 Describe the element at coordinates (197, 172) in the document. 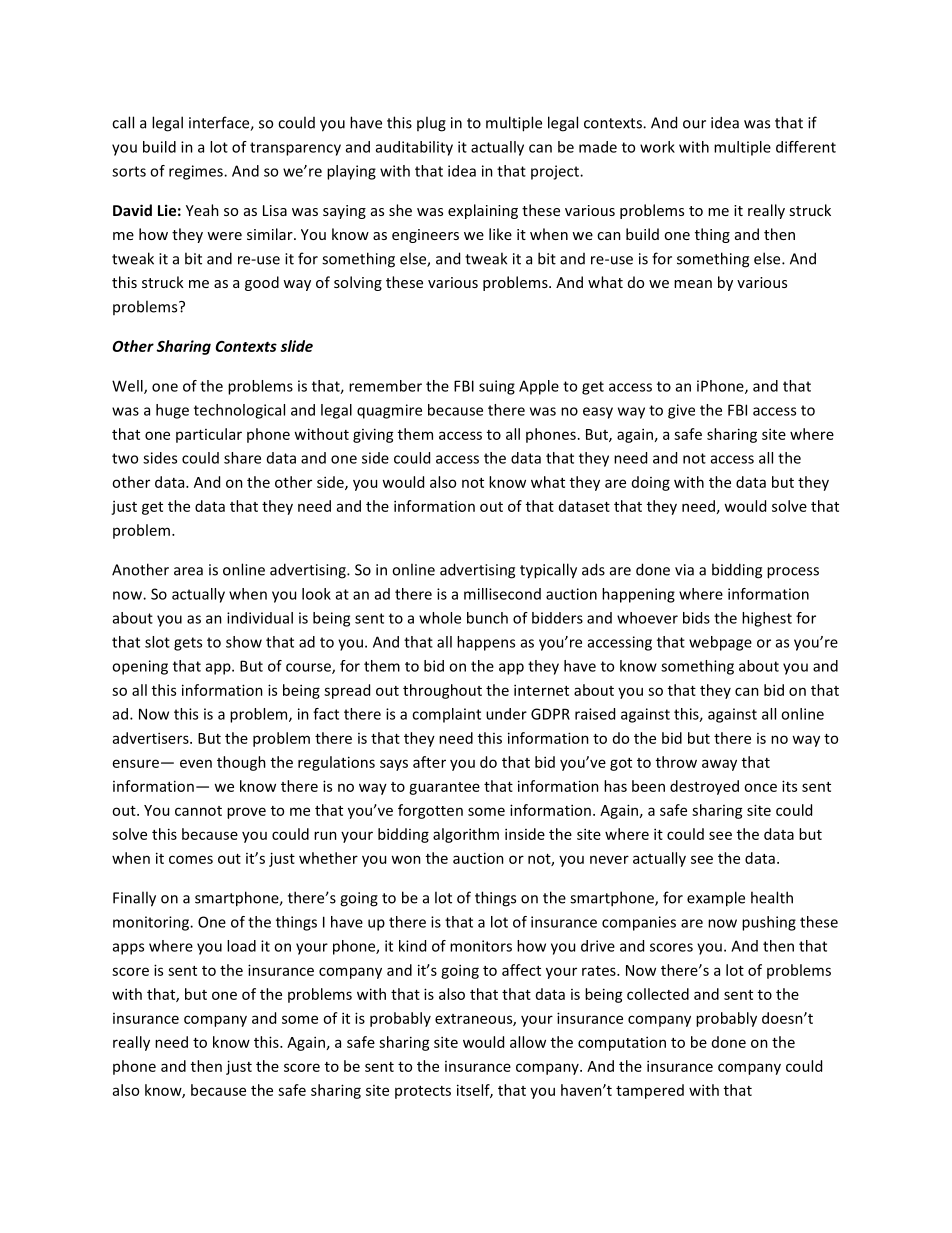

I see `regimes` at that location.
